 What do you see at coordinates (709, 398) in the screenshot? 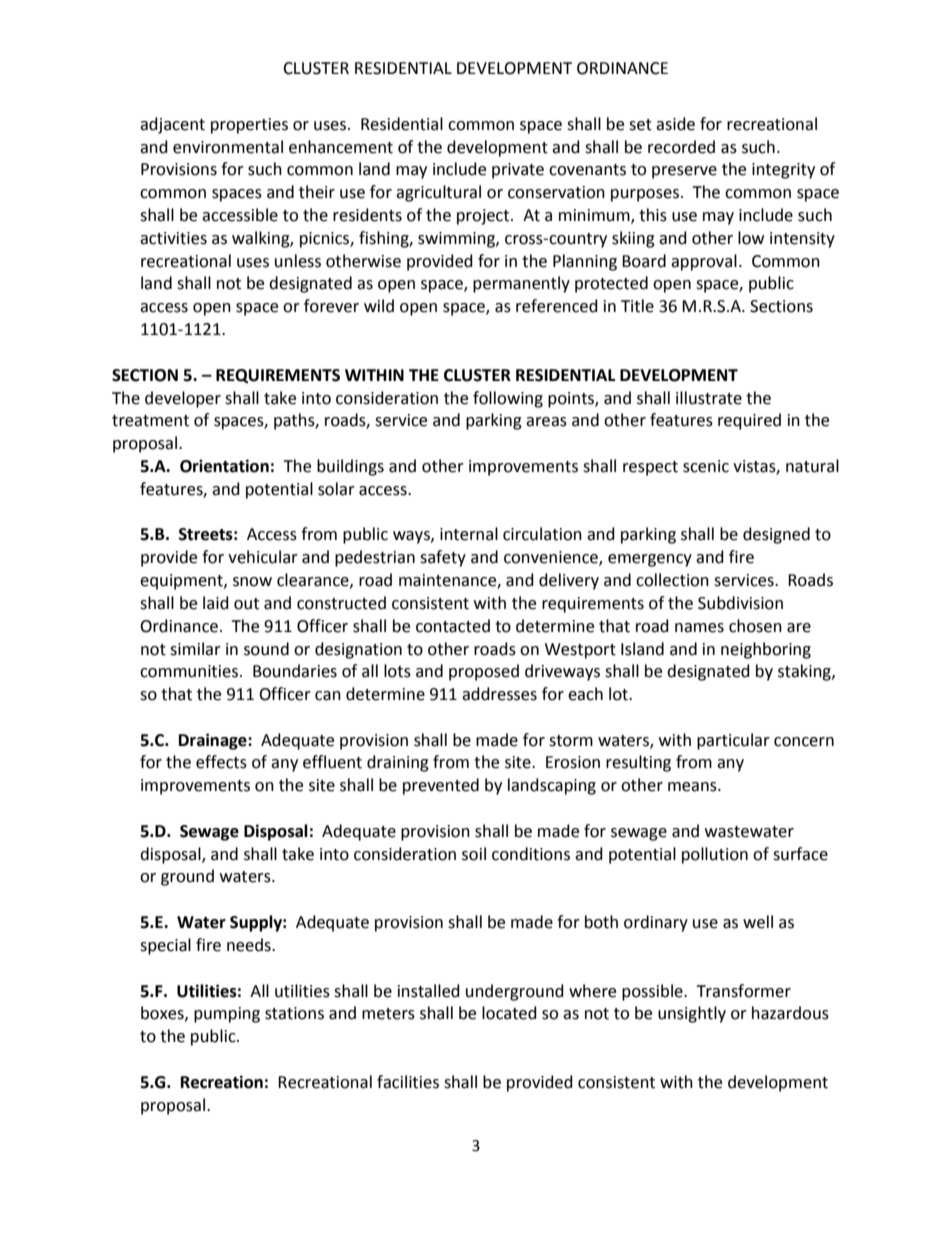
I see `illustrate` at bounding box center [709, 398].
